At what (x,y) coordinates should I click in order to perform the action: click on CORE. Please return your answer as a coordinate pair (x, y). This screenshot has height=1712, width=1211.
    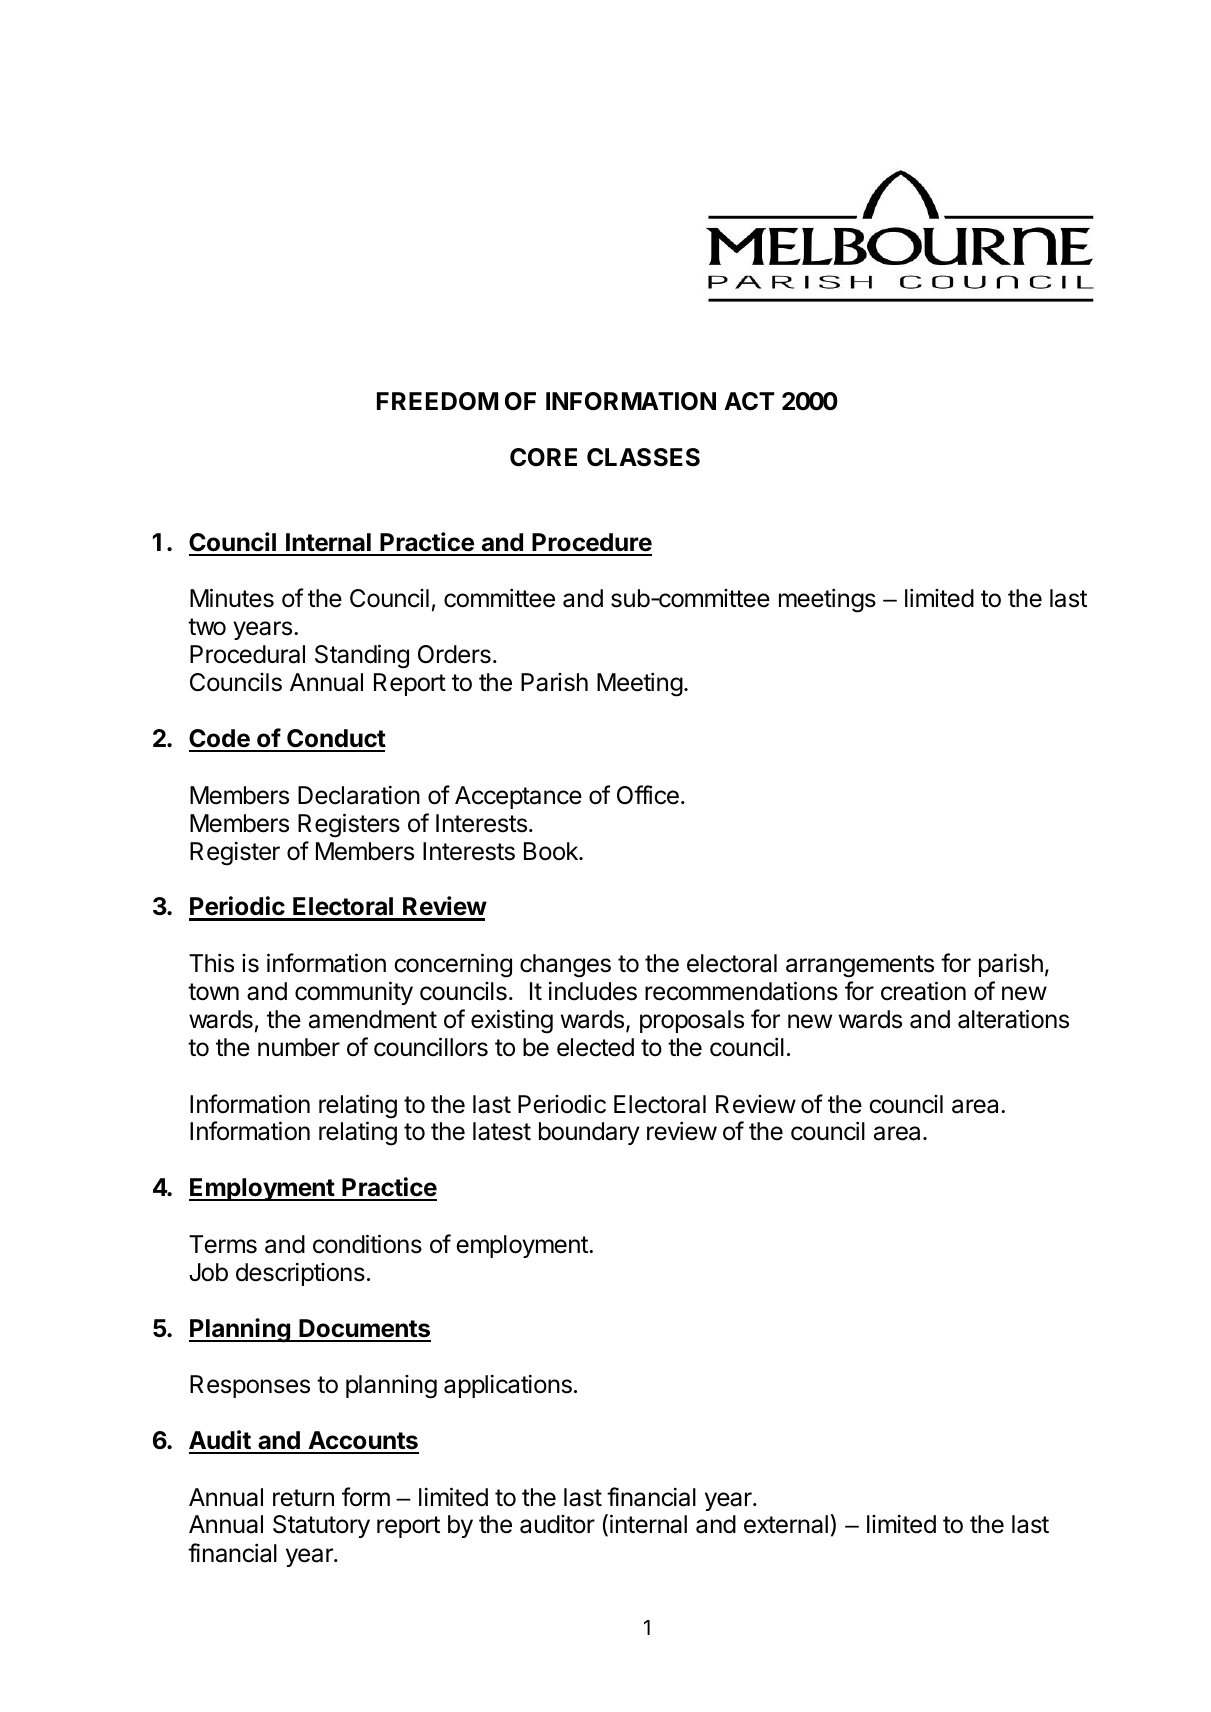
    Looking at the image, I should click on (543, 457).
